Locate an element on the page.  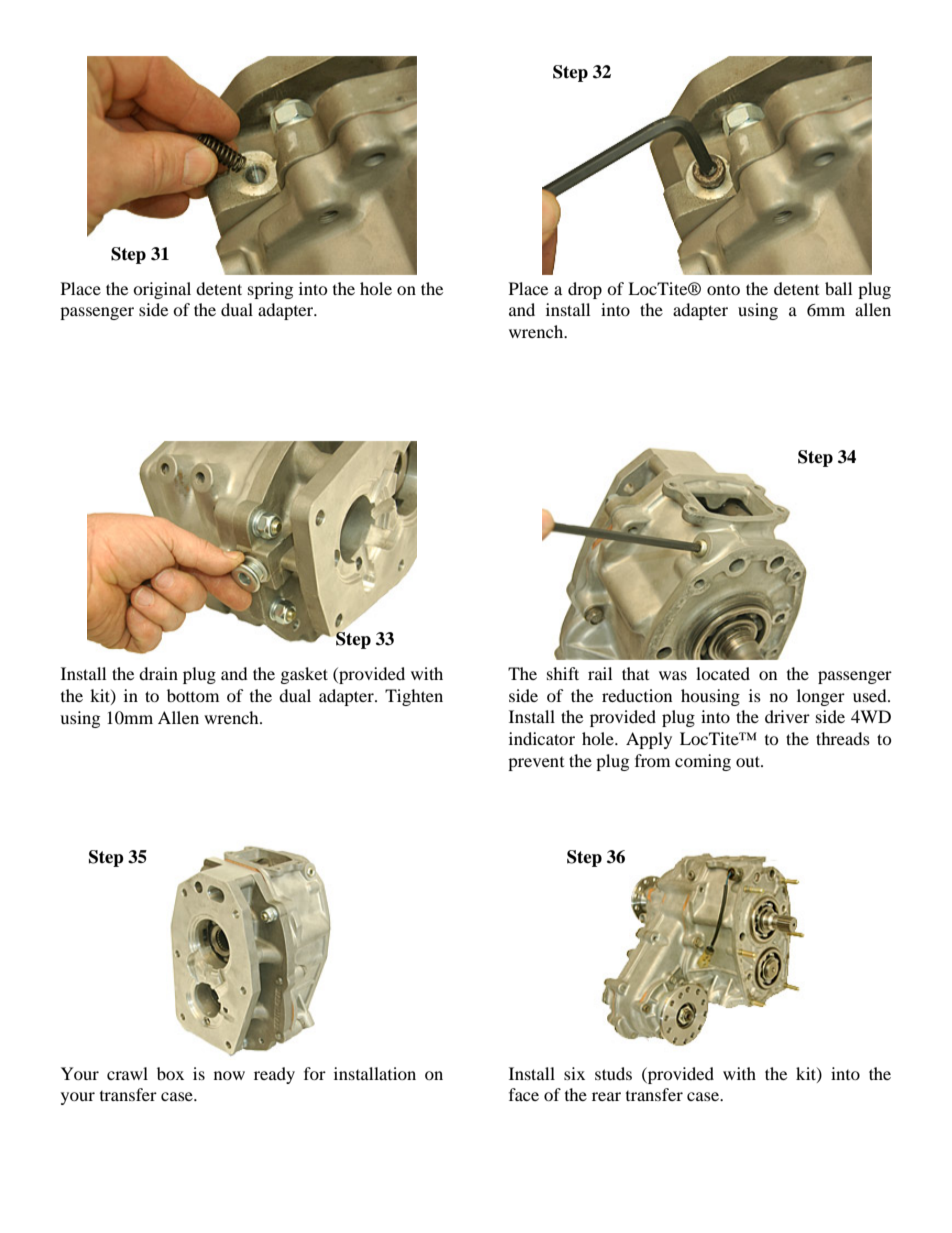
drop is located at coordinates (585, 290).
